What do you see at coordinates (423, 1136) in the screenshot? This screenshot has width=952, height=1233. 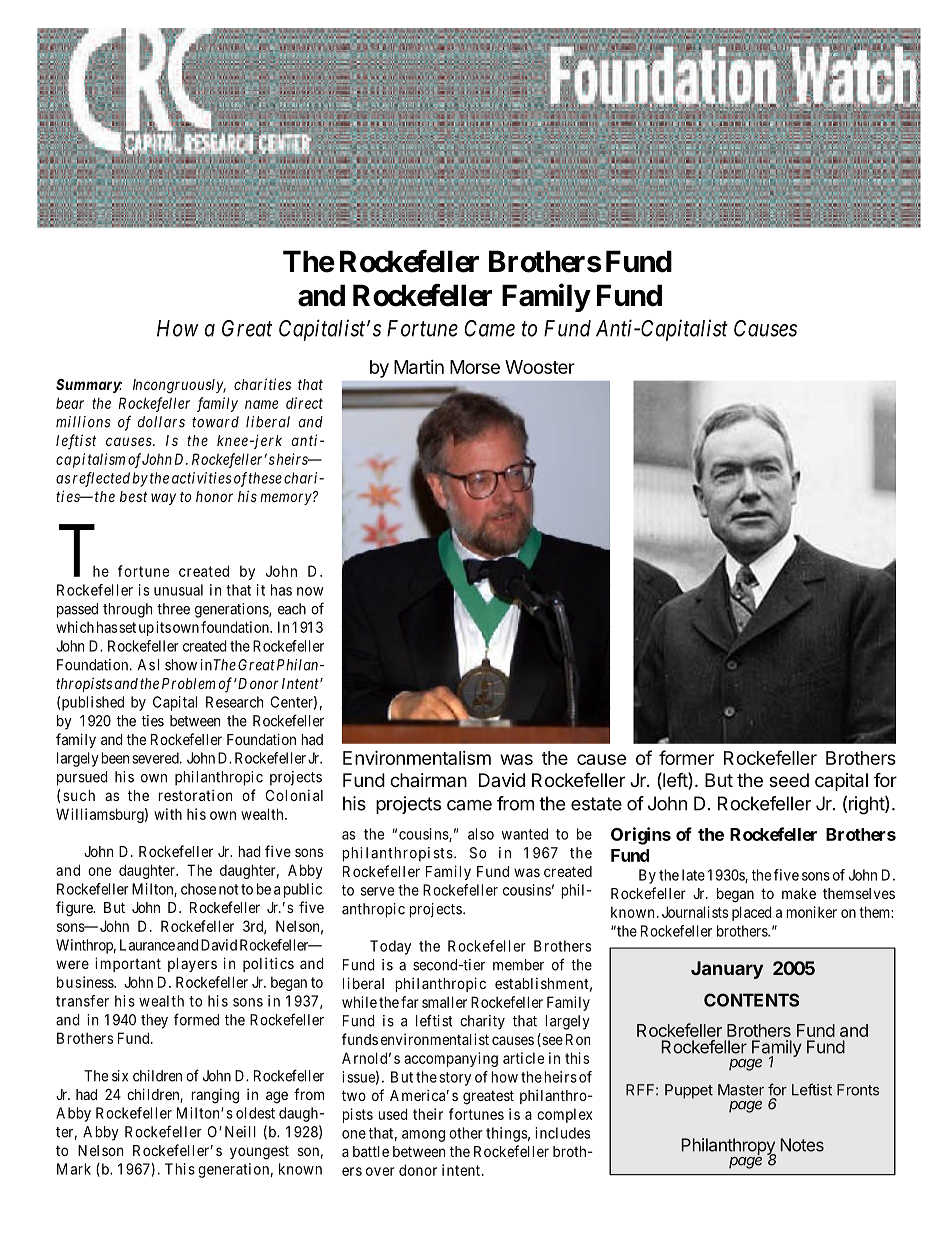 I see `among` at bounding box center [423, 1136].
